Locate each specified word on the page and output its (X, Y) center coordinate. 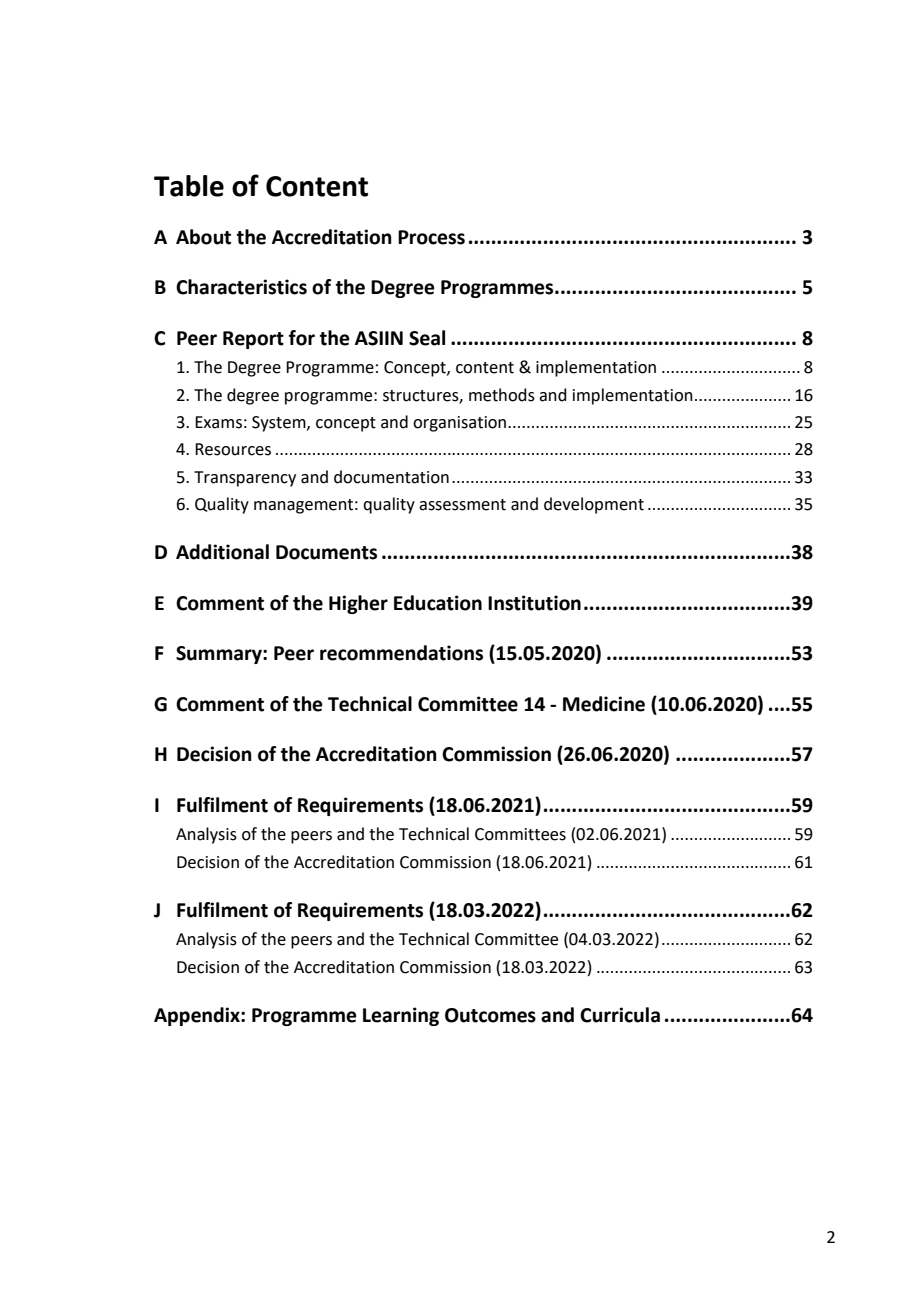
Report (253, 340)
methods (502, 395)
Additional (222, 552)
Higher (358, 604)
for (302, 338)
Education (438, 603)
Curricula (620, 1015)
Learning (401, 1016)
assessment (462, 505)
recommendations (401, 653)
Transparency (245, 479)
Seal (427, 338)
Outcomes (490, 1015)
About (203, 237)
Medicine (604, 704)
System (280, 424)
